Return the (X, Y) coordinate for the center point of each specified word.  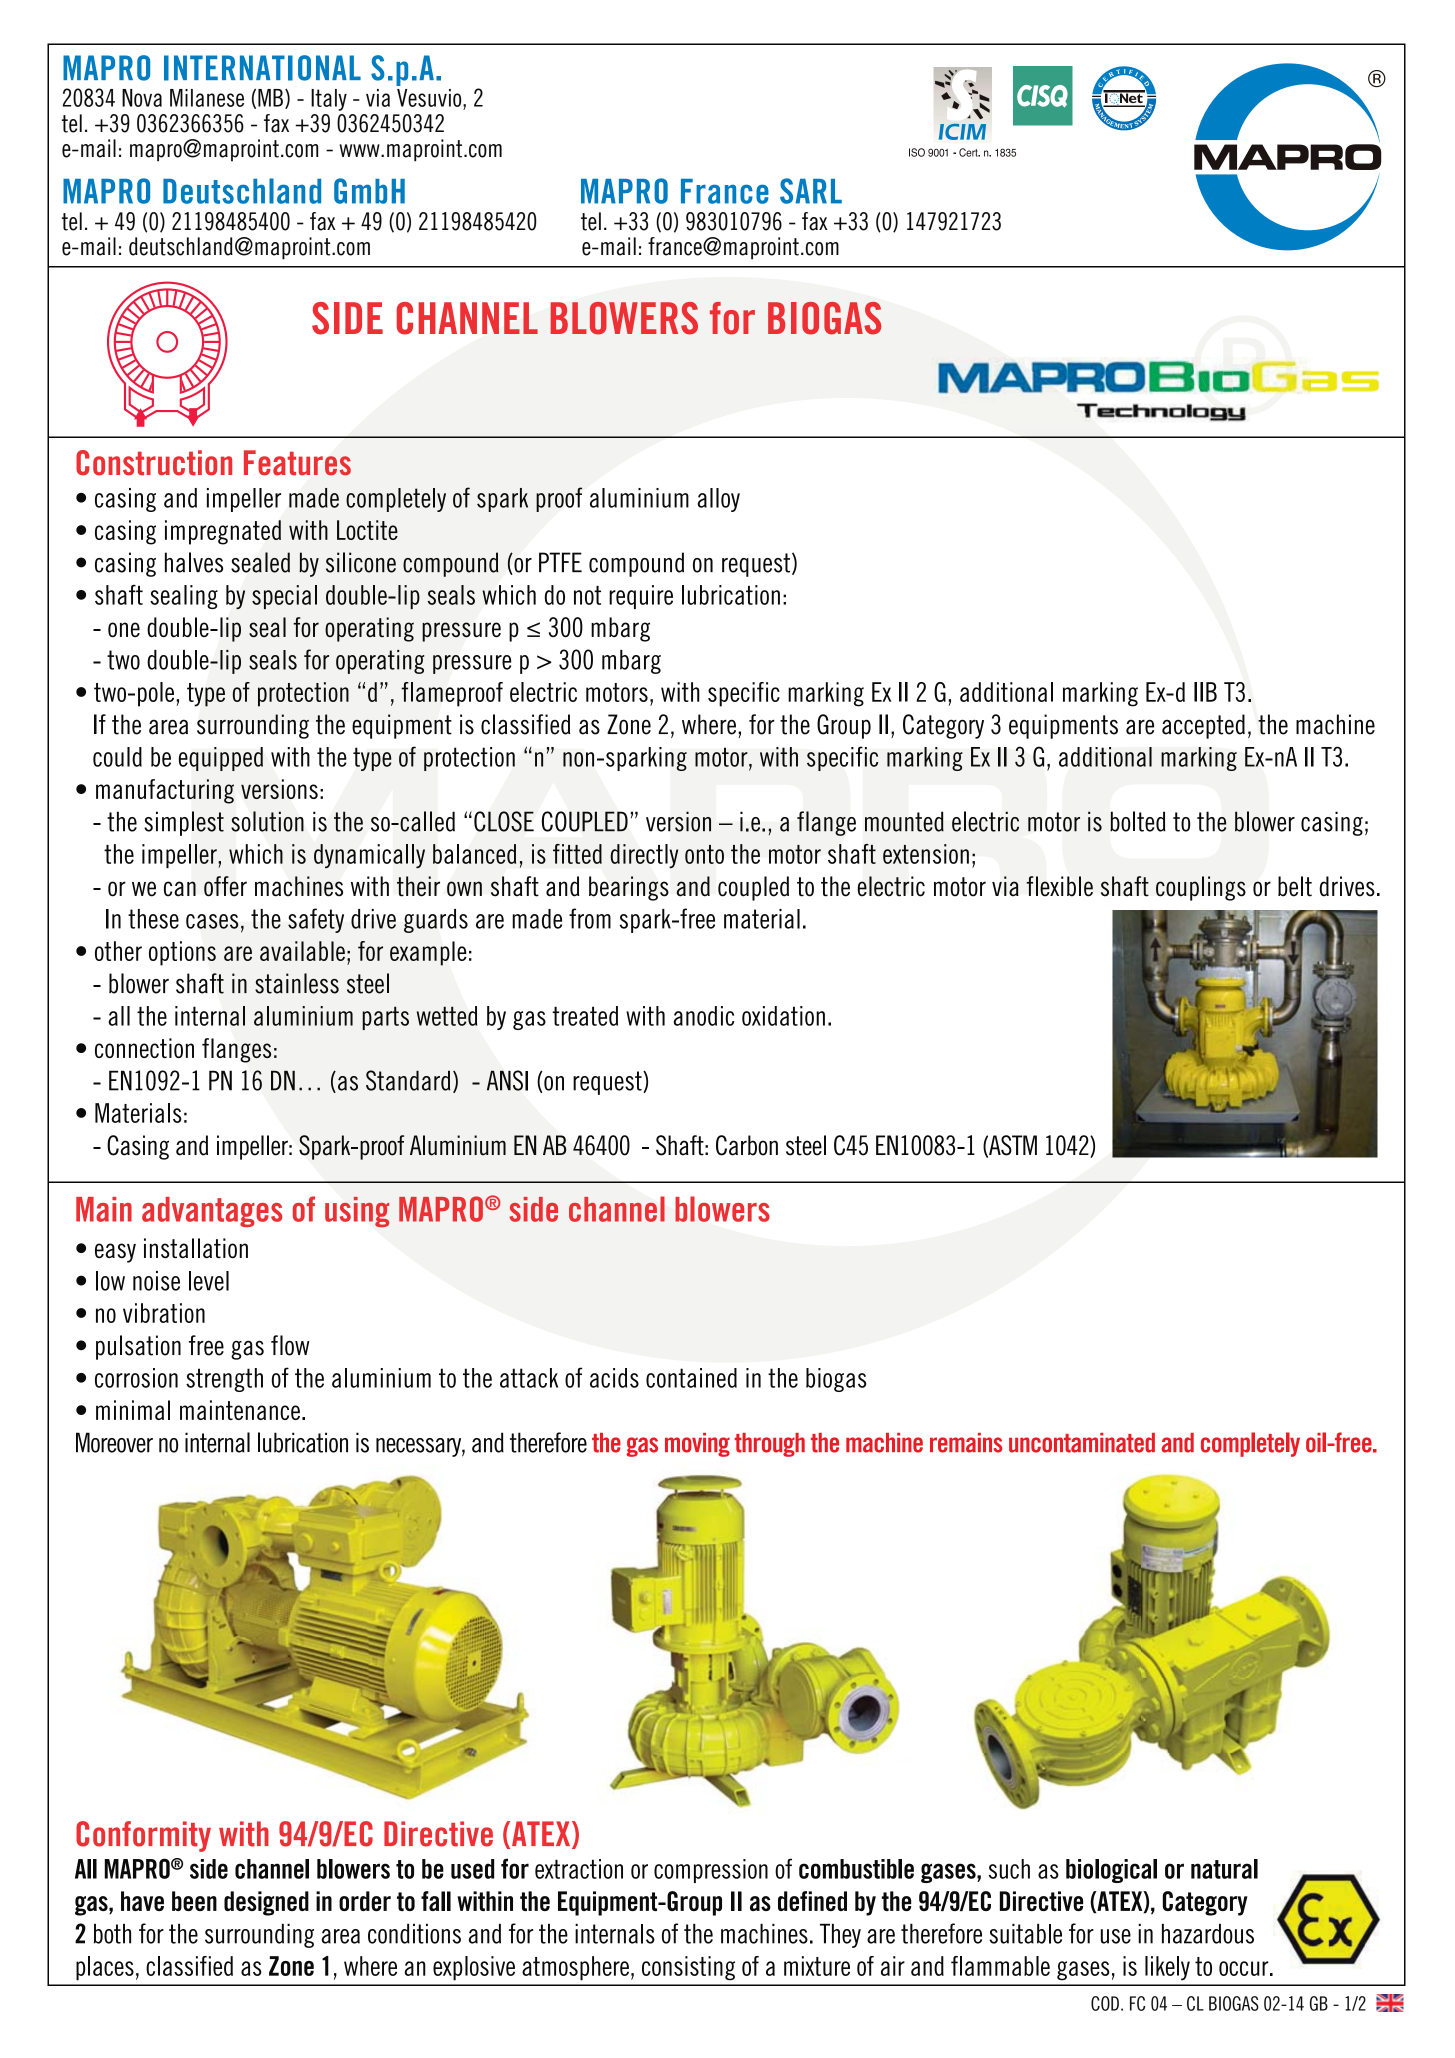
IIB (1205, 692)
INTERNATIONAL (262, 68)
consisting (688, 1968)
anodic (704, 1016)
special (284, 597)
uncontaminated (1082, 1443)
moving (697, 1445)
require (641, 597)
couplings (1201, 888)
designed (266, 1903)
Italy (329, 100)
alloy (719, 500)
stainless (297, 983)
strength (224, 1380)
